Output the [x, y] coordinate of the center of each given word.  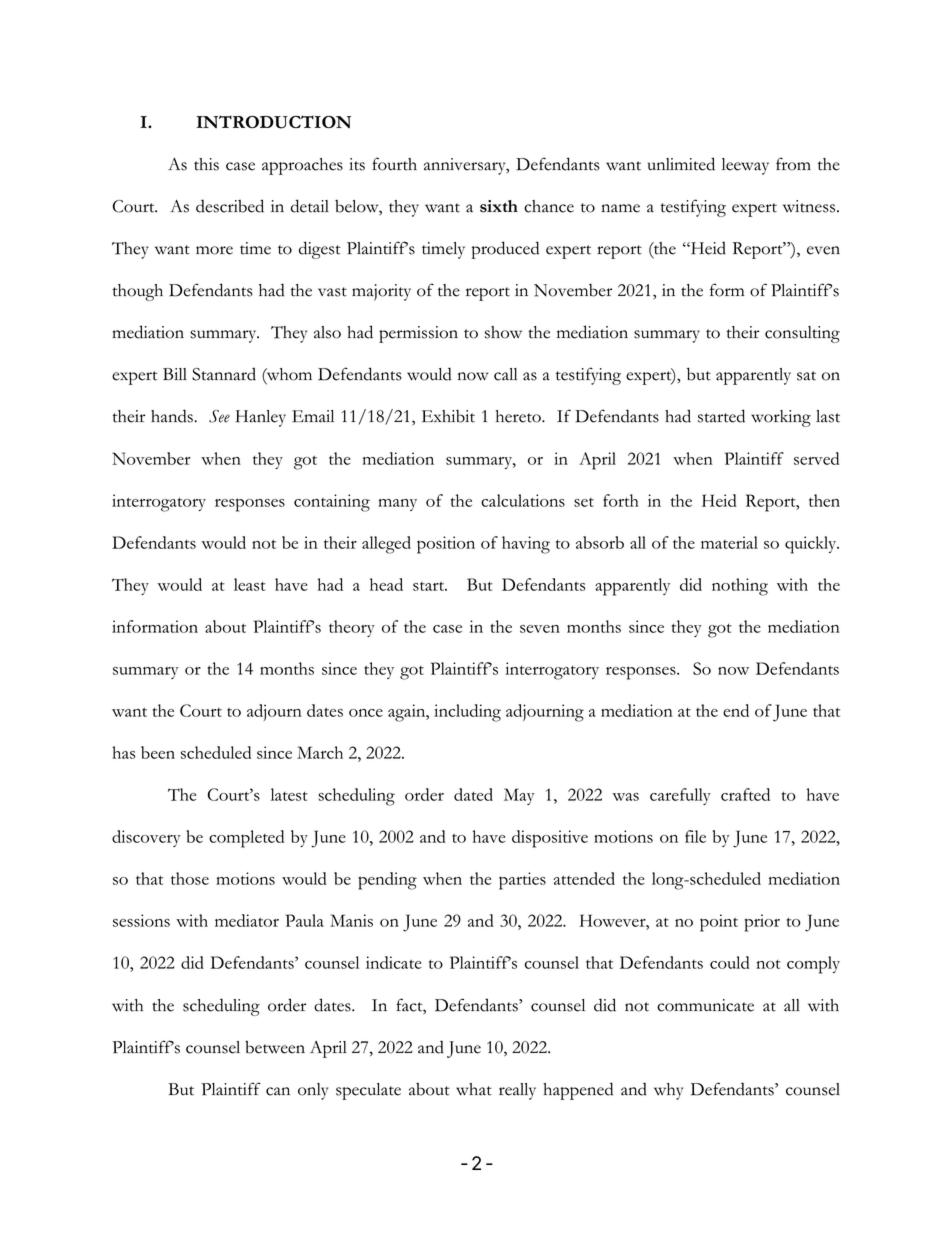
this [206, 164]
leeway [745, 166]
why [668, 1091]
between [275, 1047]
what [474, 1089]
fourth [394, 164]
